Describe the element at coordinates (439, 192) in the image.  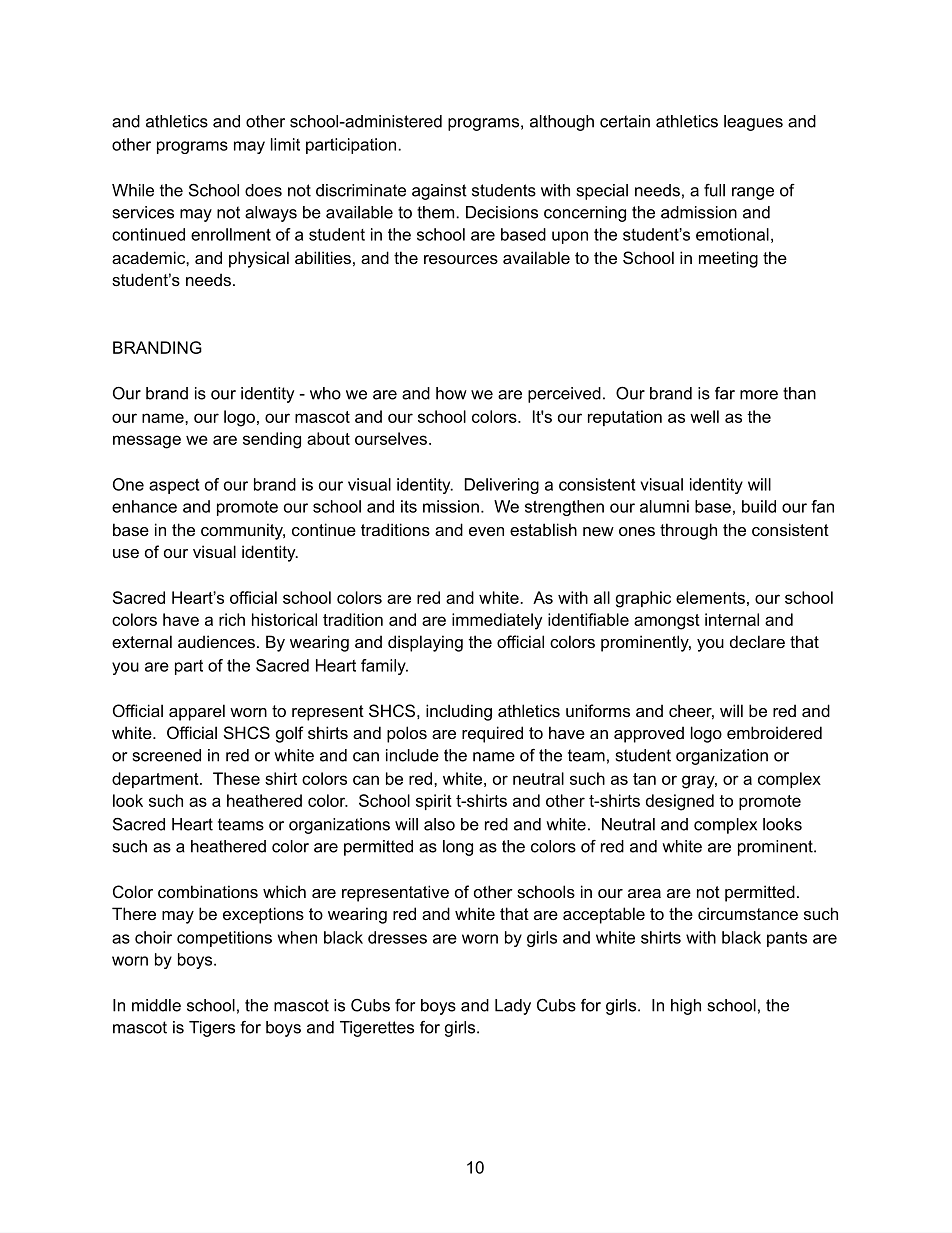
I see `against` at that location.
